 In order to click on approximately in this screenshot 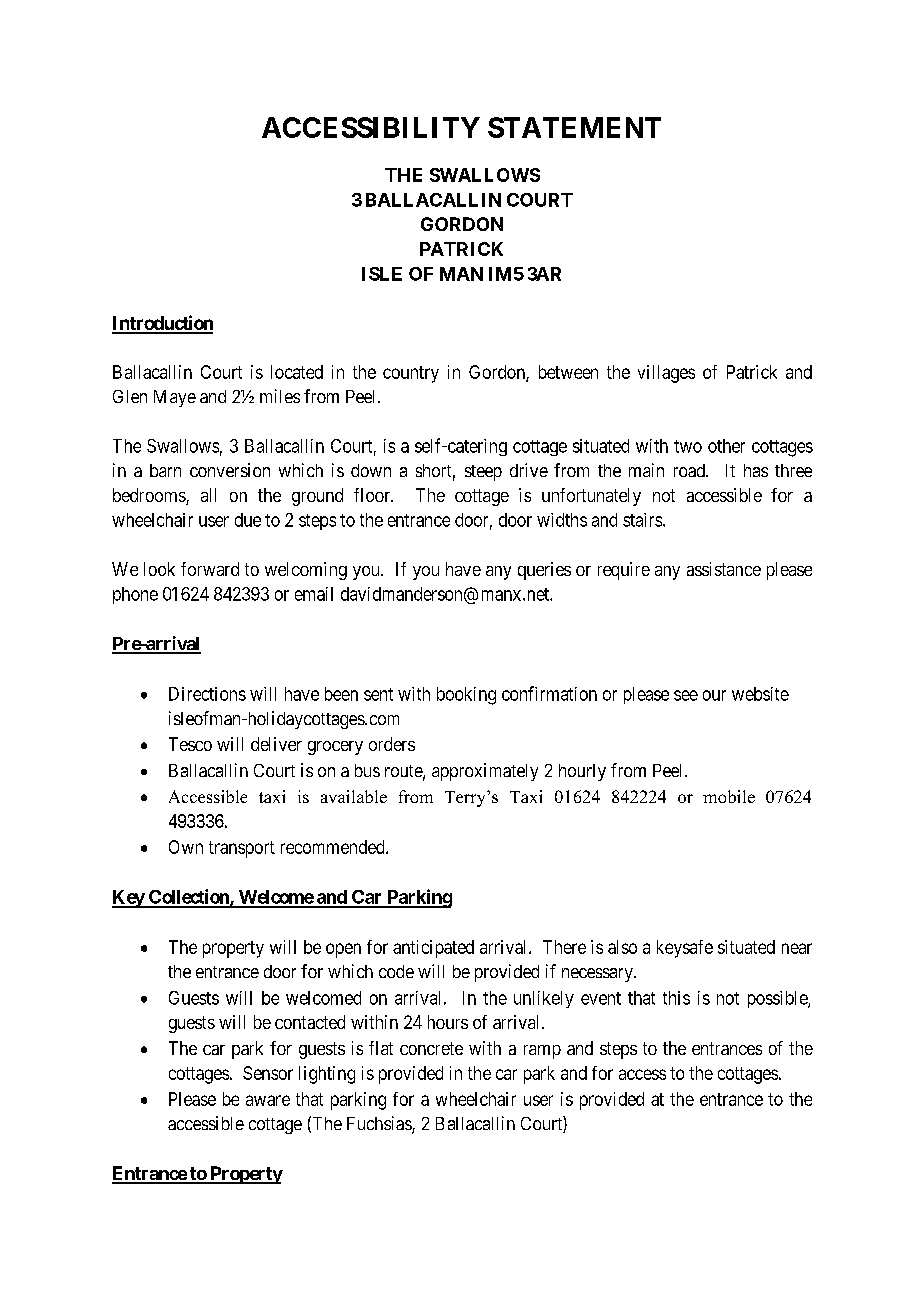, I will do `click(485, 772)`.
